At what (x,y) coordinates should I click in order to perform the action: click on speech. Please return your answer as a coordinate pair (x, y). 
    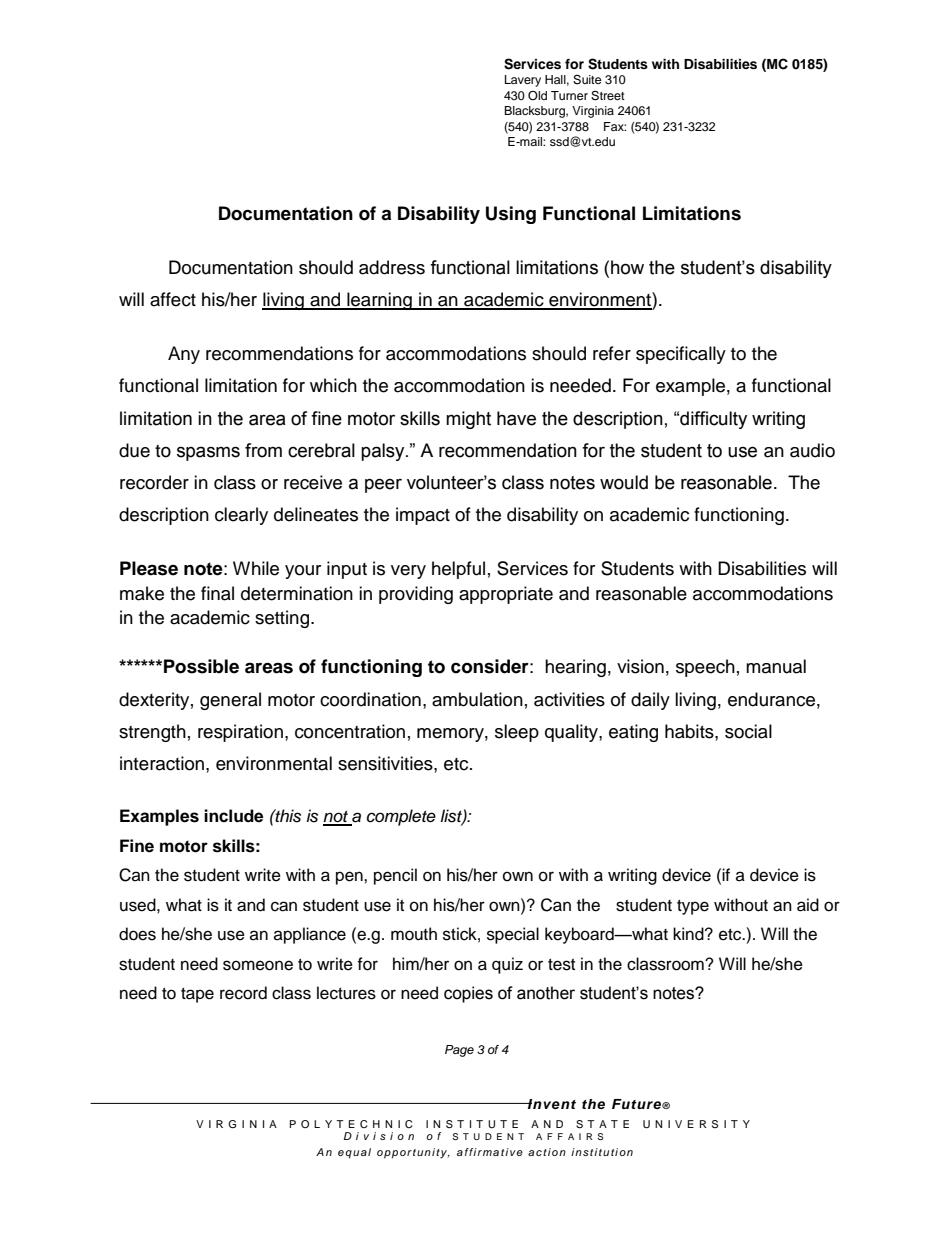
    Looking at the image, I should click on (705, 668).
